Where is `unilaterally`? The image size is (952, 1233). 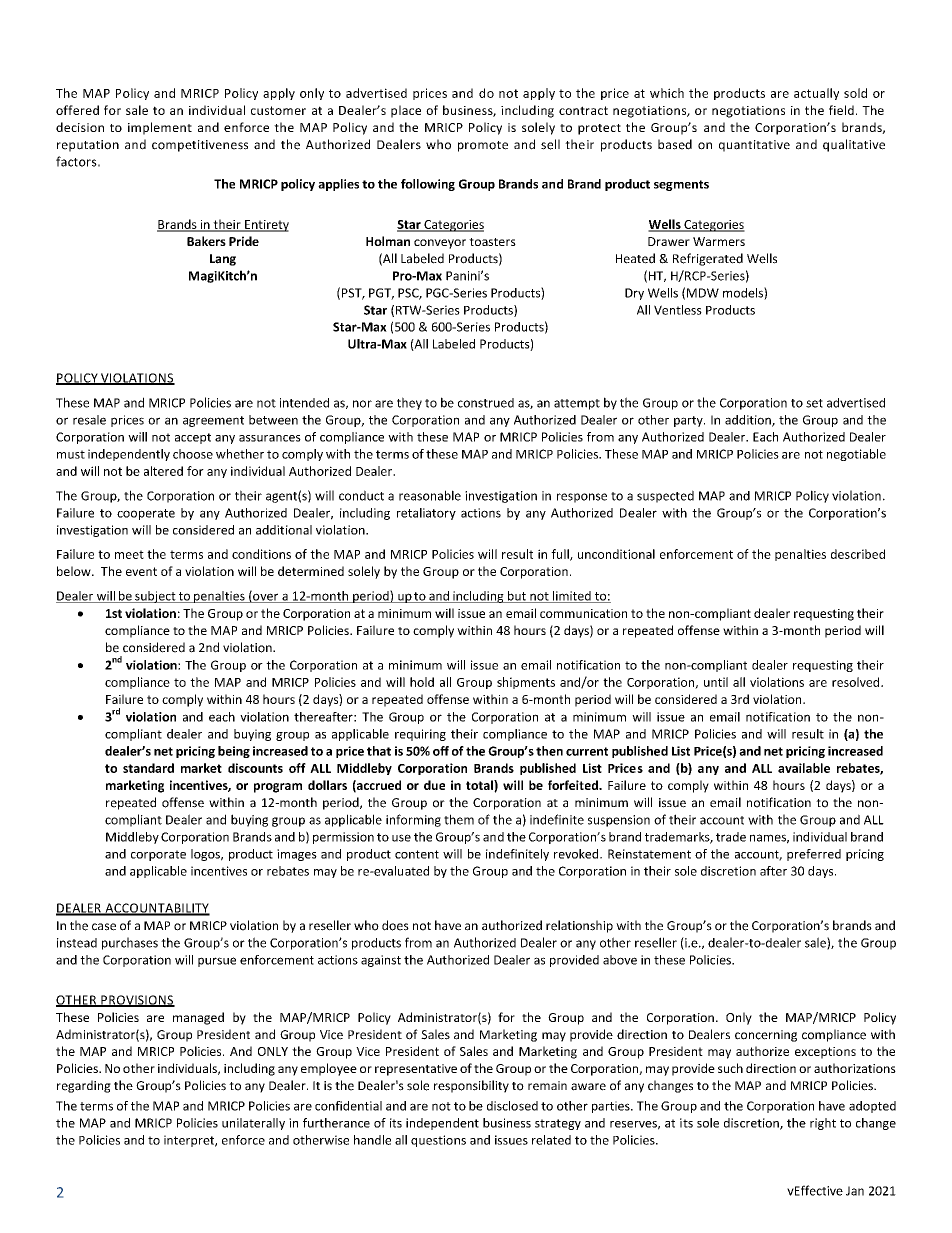 unilaterally is located at coordinates (253, 1124).
